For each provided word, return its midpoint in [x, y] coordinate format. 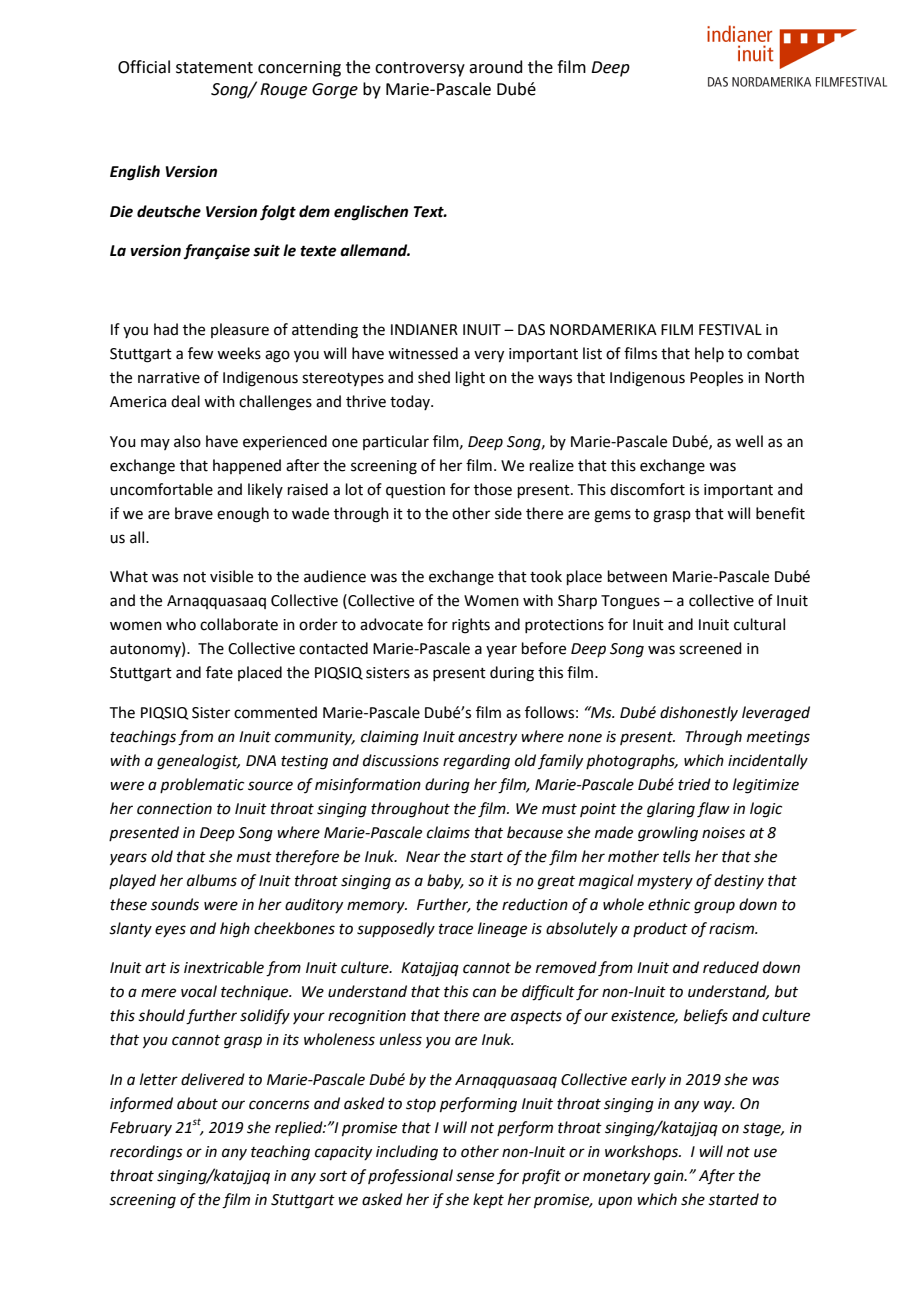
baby [445, 881]
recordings [146, 1153]
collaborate [239, 624]
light [470, 379]
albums [212, 880]
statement [214, 68]
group [714, 907]
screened [710, 648]
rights [471, 626]
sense [475, 1177]
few [200, 353]
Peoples [716, 378]
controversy [420, 69]
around [496, 67]
